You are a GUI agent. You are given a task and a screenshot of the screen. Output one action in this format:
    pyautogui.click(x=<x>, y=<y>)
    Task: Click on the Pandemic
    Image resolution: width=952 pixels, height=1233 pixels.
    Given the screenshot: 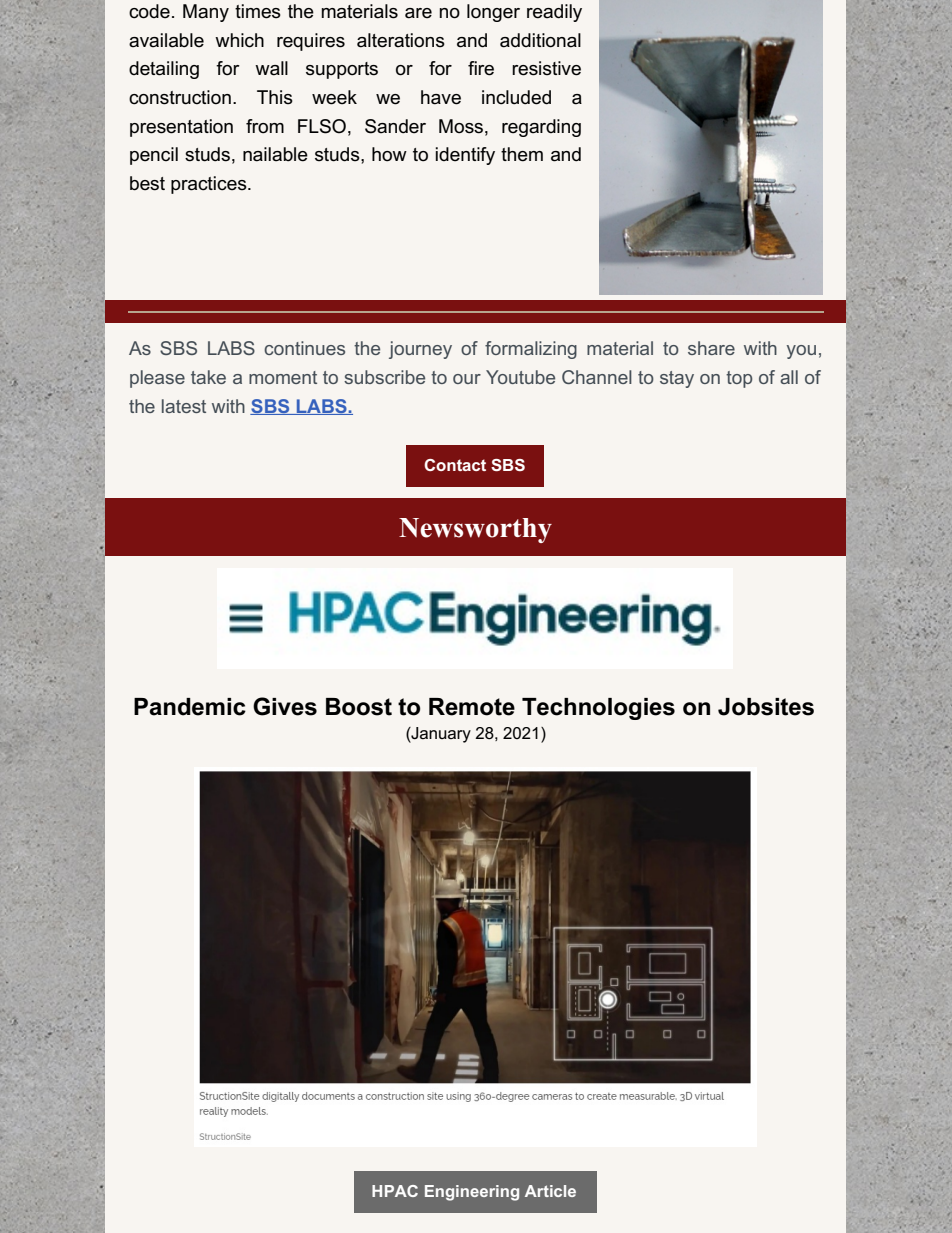 What is the action you would take?
    pyautogui.click(x=190, y=707)
